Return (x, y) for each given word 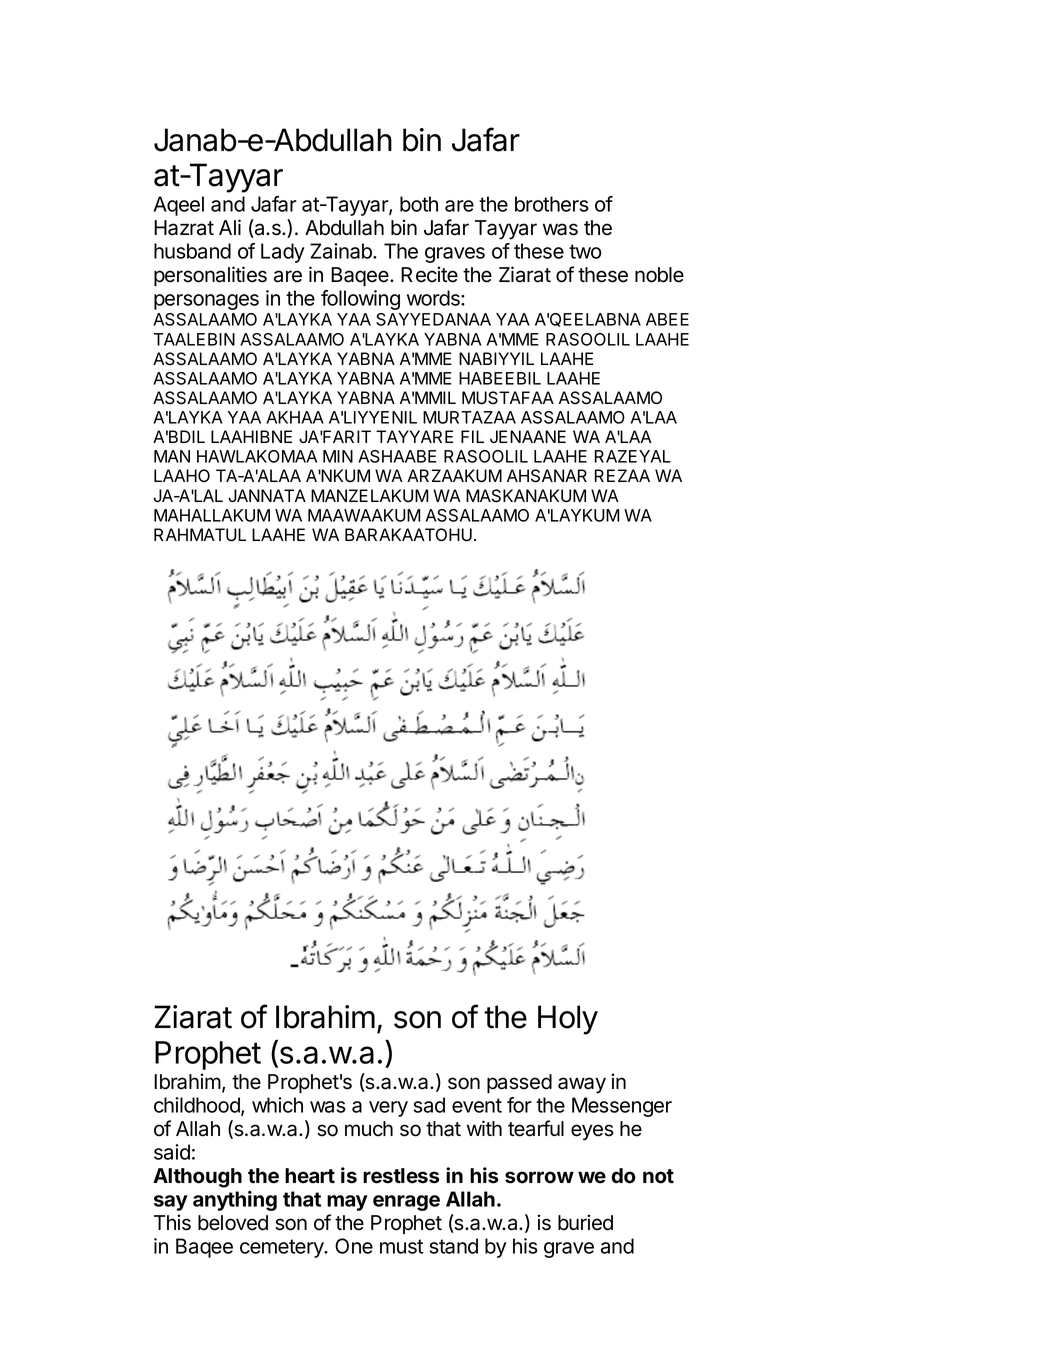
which (277, 1105)
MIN (338, 456)
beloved (233, 1223)
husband (192, 251)
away (582, 1085)
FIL (472, 436)
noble (659, 275)
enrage (406, 1203)
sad (429, 1105)
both (419, 204)
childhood (198, 1106)
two (585, 251)
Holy (568, 1020)
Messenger (622, 1107)
